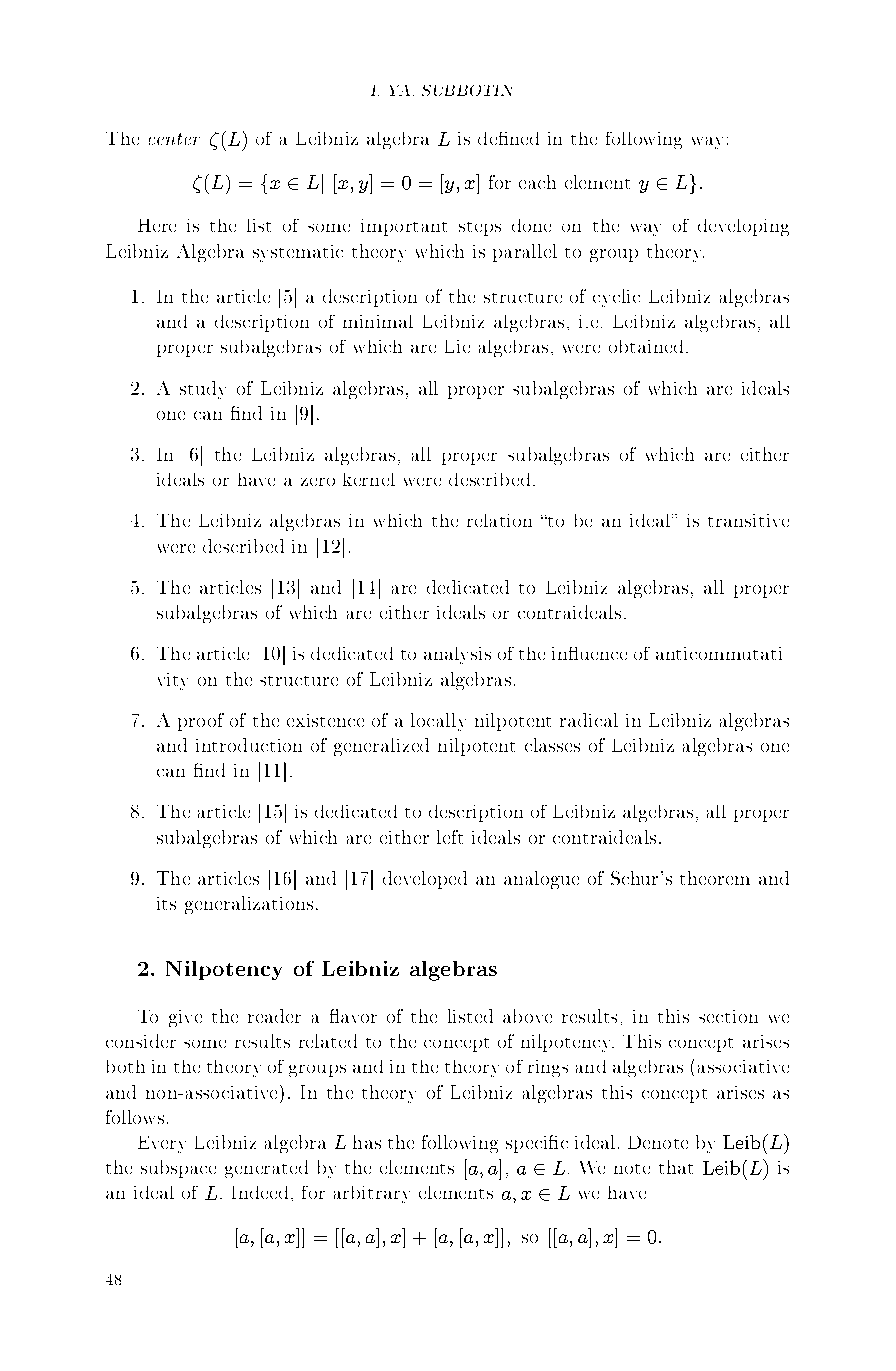  I want to click on center, so click(174, 139).
